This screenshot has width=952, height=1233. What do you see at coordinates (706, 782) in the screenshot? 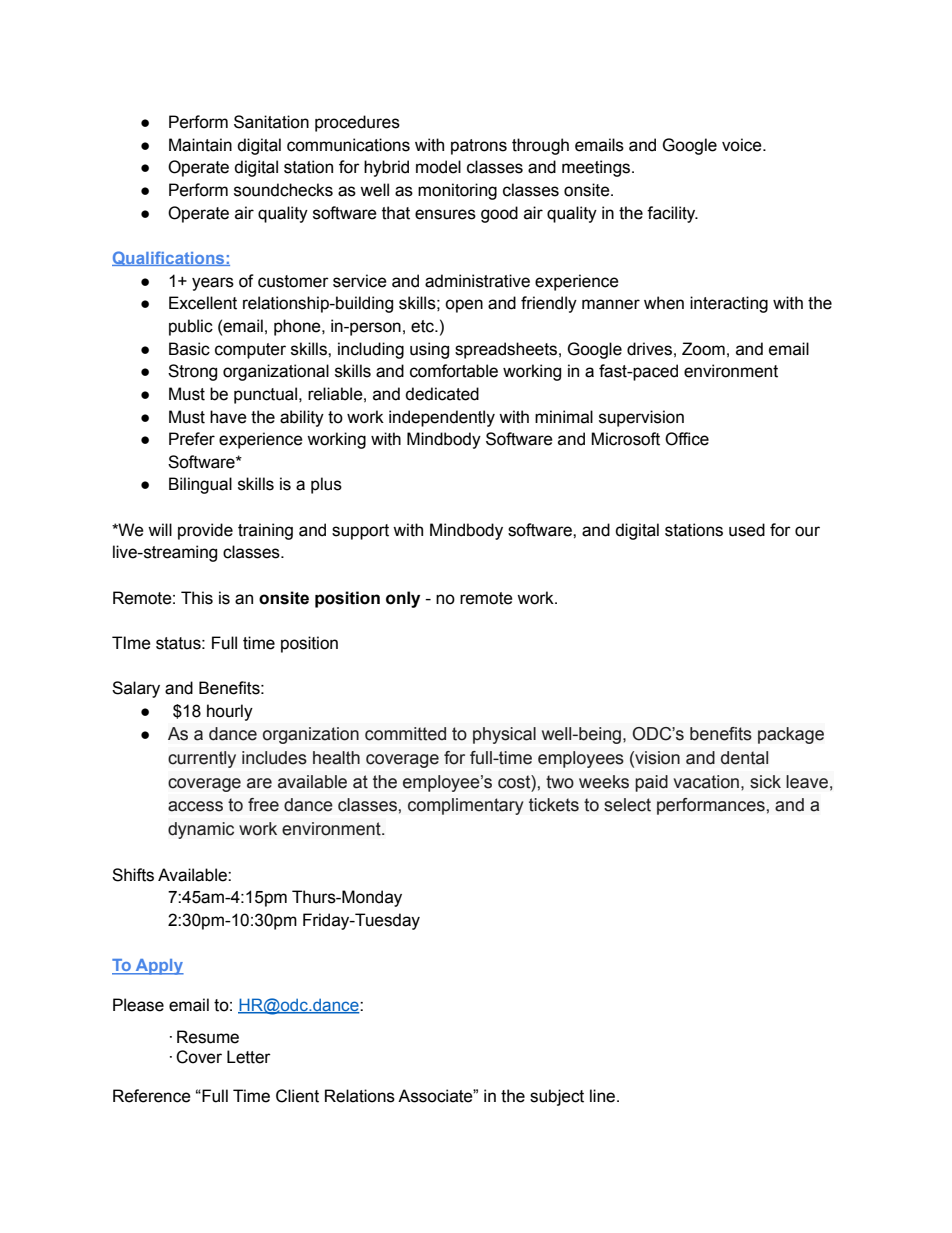
I see `vacation` at bounding box center [706, 782].
